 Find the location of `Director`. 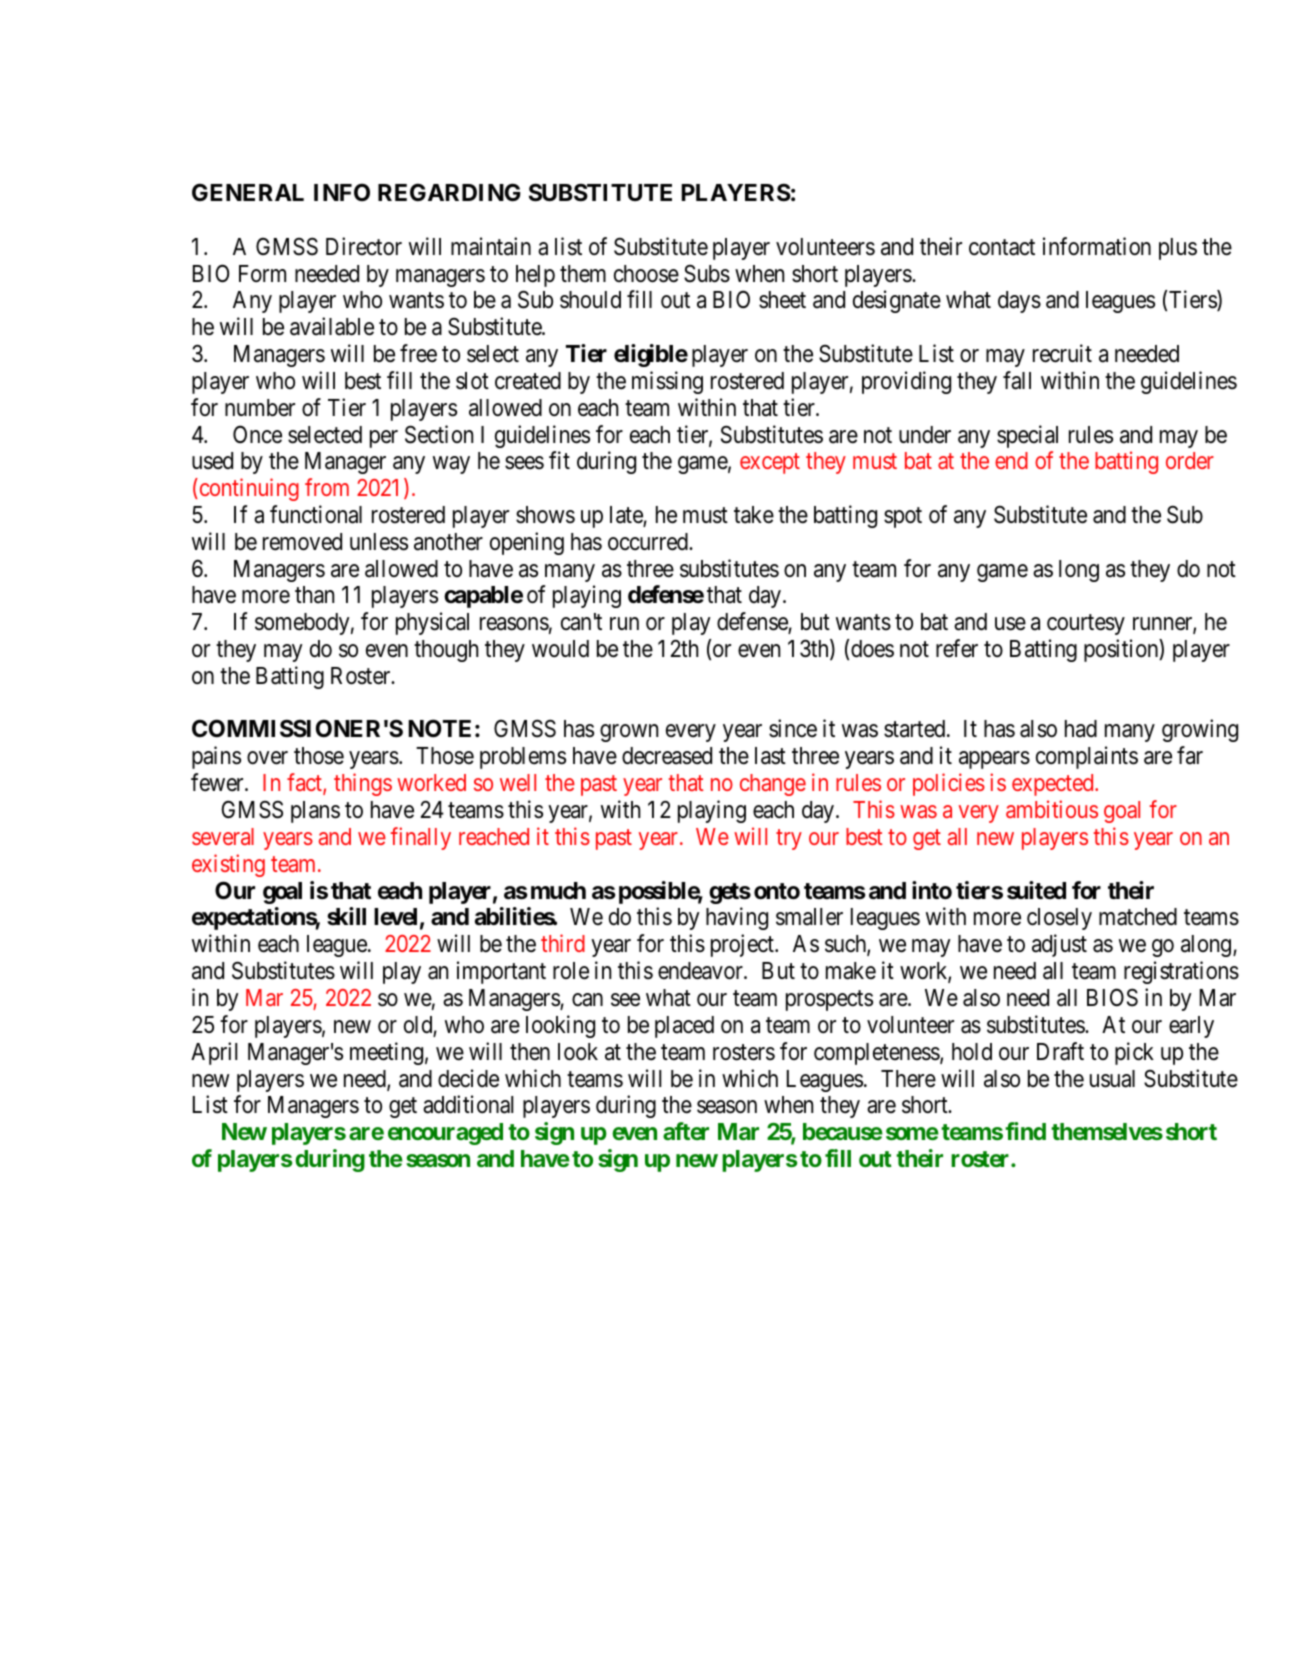

Director is located at coordinates (364, 246).
